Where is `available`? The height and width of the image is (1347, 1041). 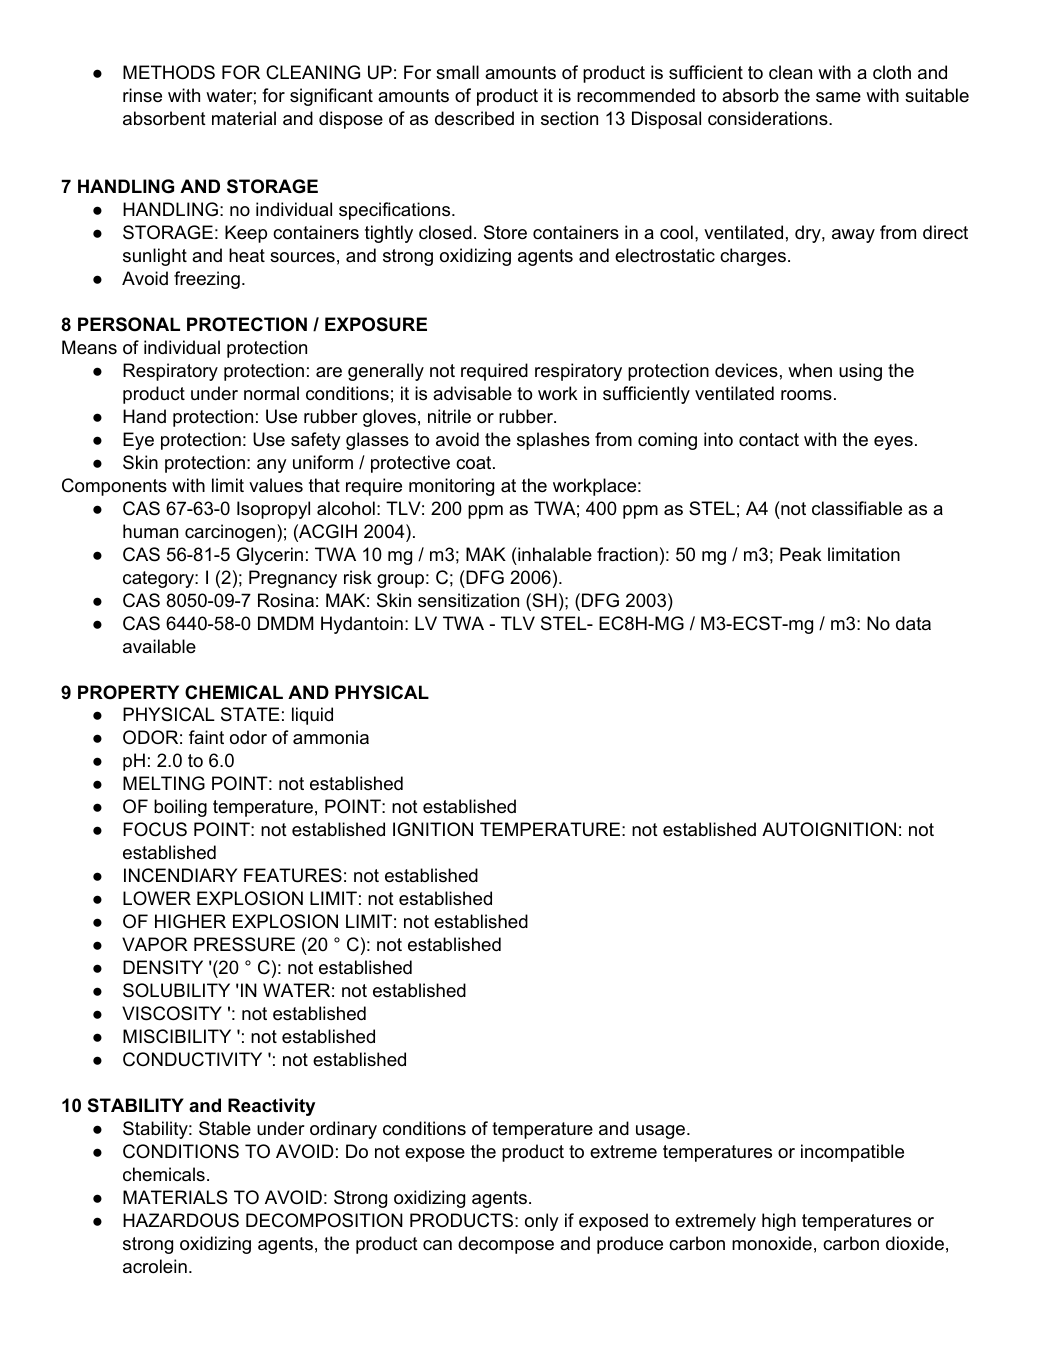 available is located at coordinates (159, 646).
